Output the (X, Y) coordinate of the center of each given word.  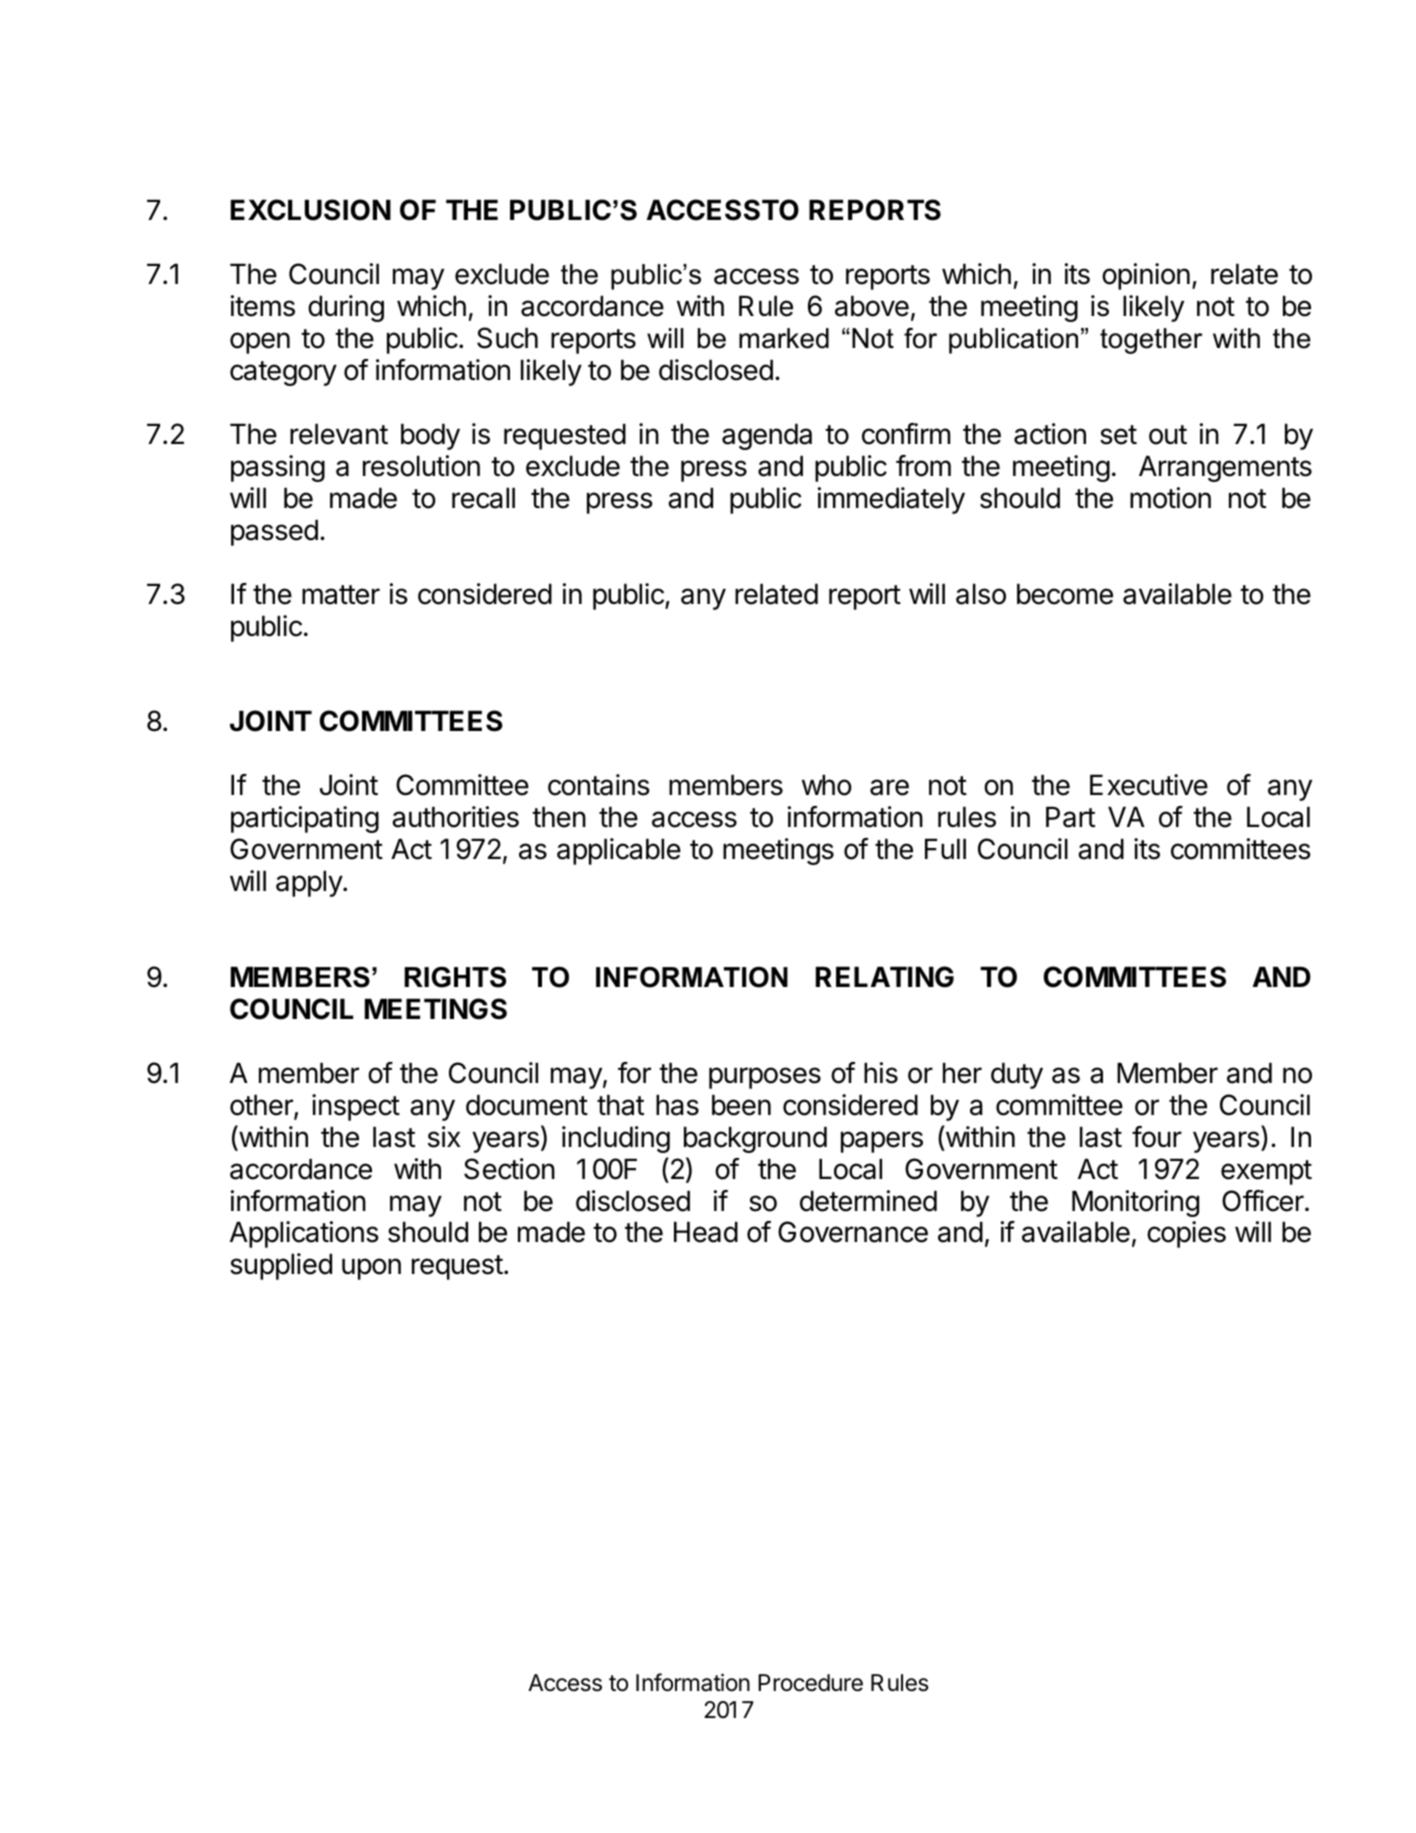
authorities (455, 817)
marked (784, 338)
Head (706, 1232)
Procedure (810, 1683)
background (755, 1139)
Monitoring (1135, 1203)
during (346, 308)
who (827, 785)
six (444, 1137)
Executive (1149, 785)
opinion (1146, 276)
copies (1186, 1234)
